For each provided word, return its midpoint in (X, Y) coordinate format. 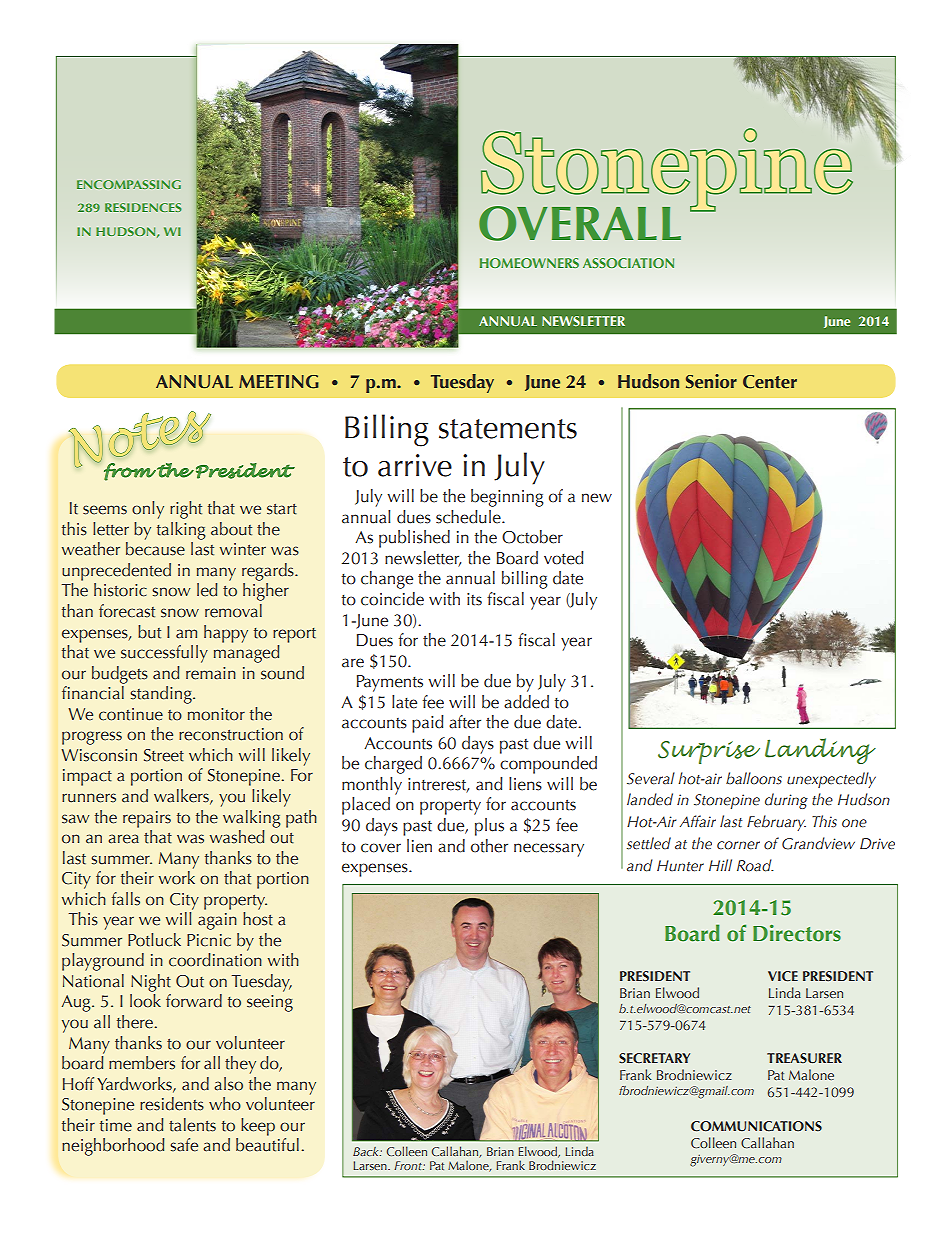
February (776, 823)
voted (564, 558)
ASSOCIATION (628, 263)
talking (181, 531)
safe (184, 1145)
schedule (469, 517)
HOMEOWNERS (529, 263)
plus (489, 827)
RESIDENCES (143, 207)
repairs (147, 819)
